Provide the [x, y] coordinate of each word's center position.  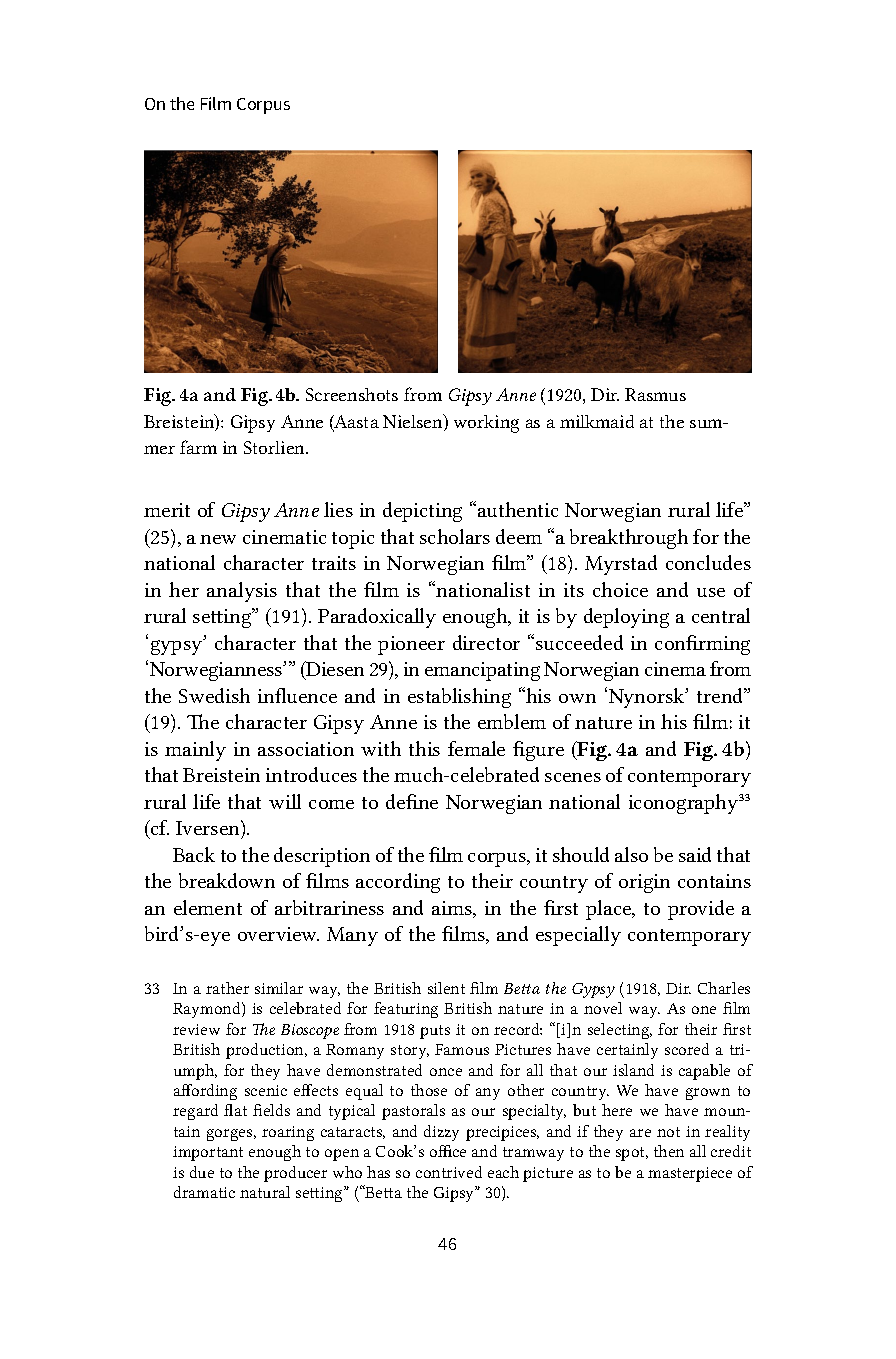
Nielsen [414, 422]
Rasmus [655, 394]
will [285, 801]
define [412, 801]
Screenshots [352, 394]
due [202, 1172]
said [695, 854]
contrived [449, 1172]
